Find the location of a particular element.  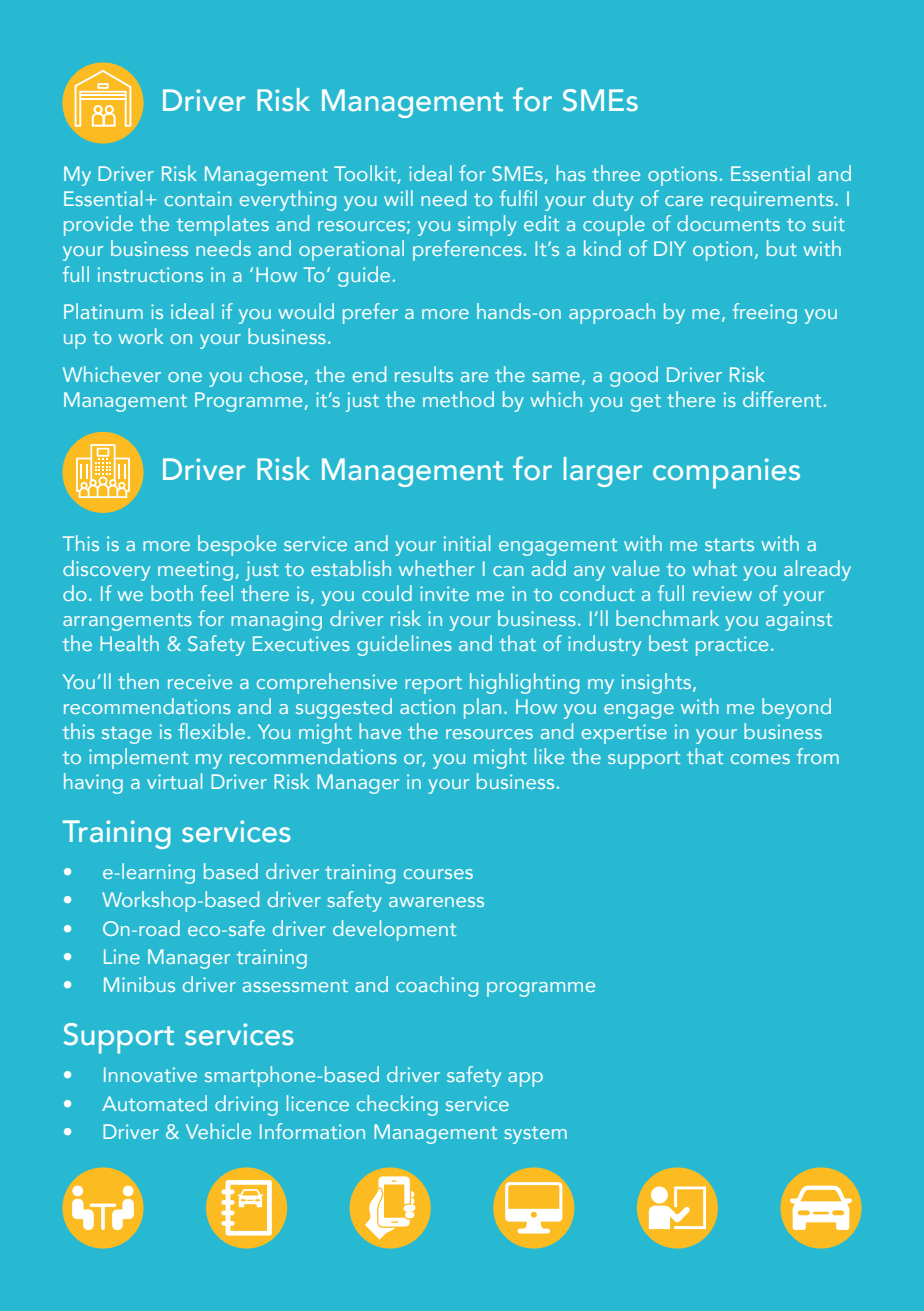

chose is located at coordinates (277, 375).
